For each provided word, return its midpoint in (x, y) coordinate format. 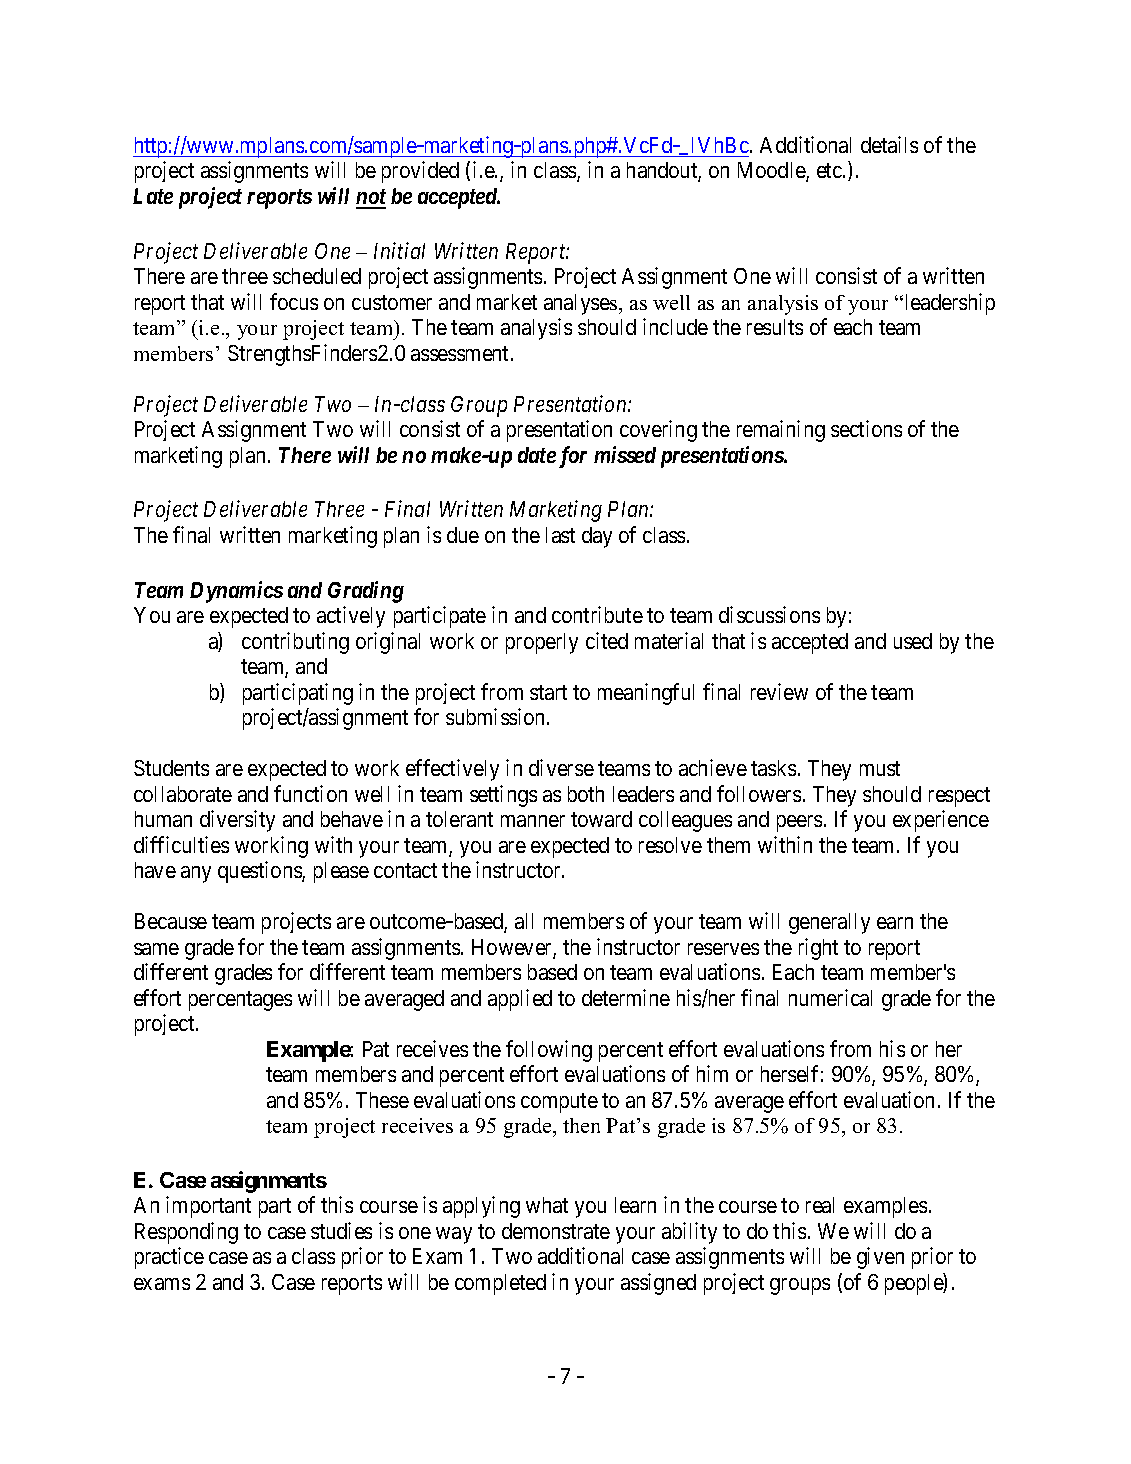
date (537, 455)
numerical (830, 997)
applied (520, 1000)
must (880, 768)
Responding (186, 1233)
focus (294, 301)
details (889, 144)
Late (153, 196)
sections (866, 428)
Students (171, 768)
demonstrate (556, 1231)
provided (420, 172)
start (548, 692)
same (156, 949)
